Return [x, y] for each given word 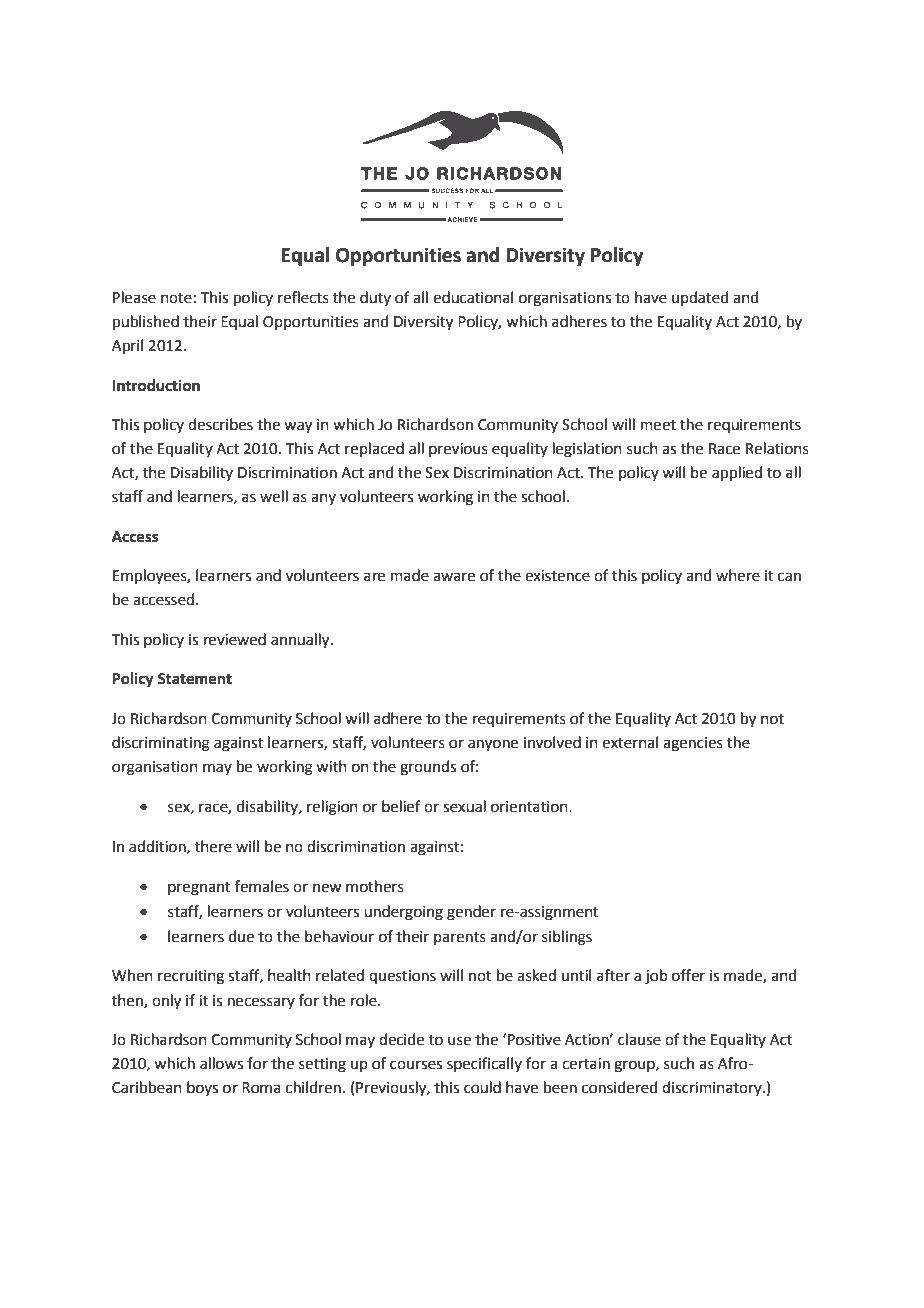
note [176, 298]
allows [221, 1063]
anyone [493, 745]
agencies [693, 744]
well [274, 496]
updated [700, 298]
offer [688, 975]
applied [737, 473]
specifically [484, 1064]
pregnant [199, 889]
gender [471, 913]
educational [473, 297]
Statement [195, 679]
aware [454, 577]
